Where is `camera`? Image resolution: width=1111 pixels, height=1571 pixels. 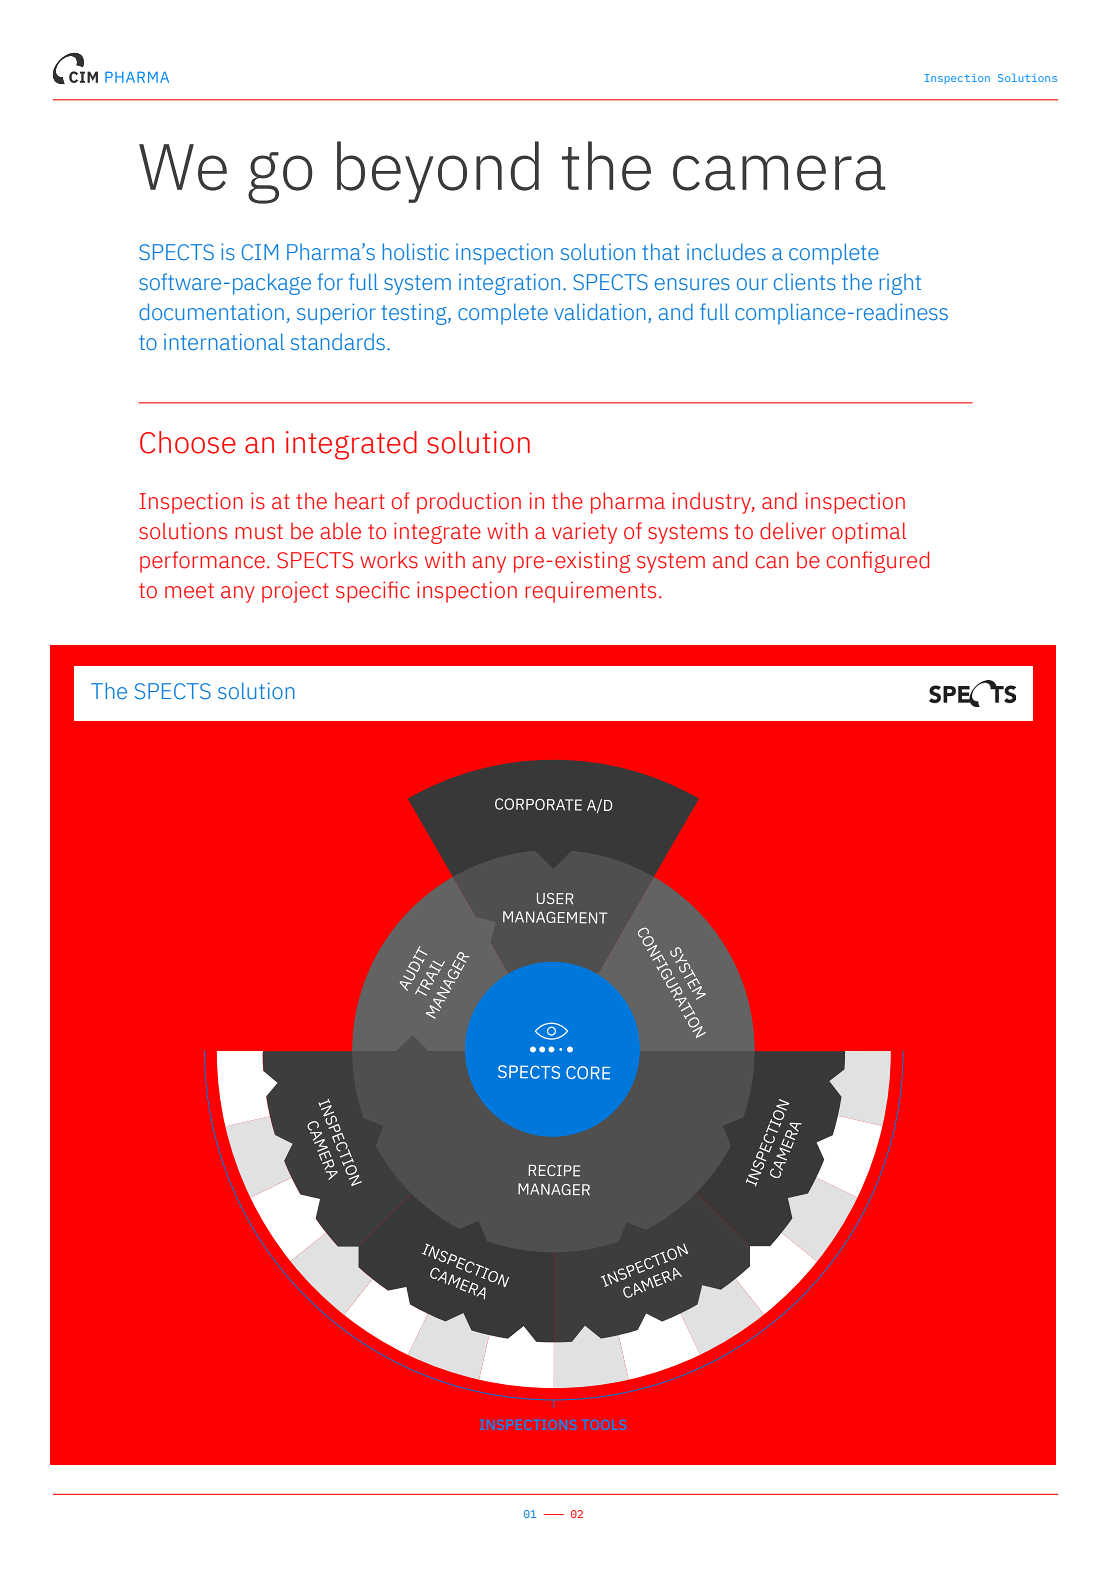 camera is located at coordinates (779, 173).
